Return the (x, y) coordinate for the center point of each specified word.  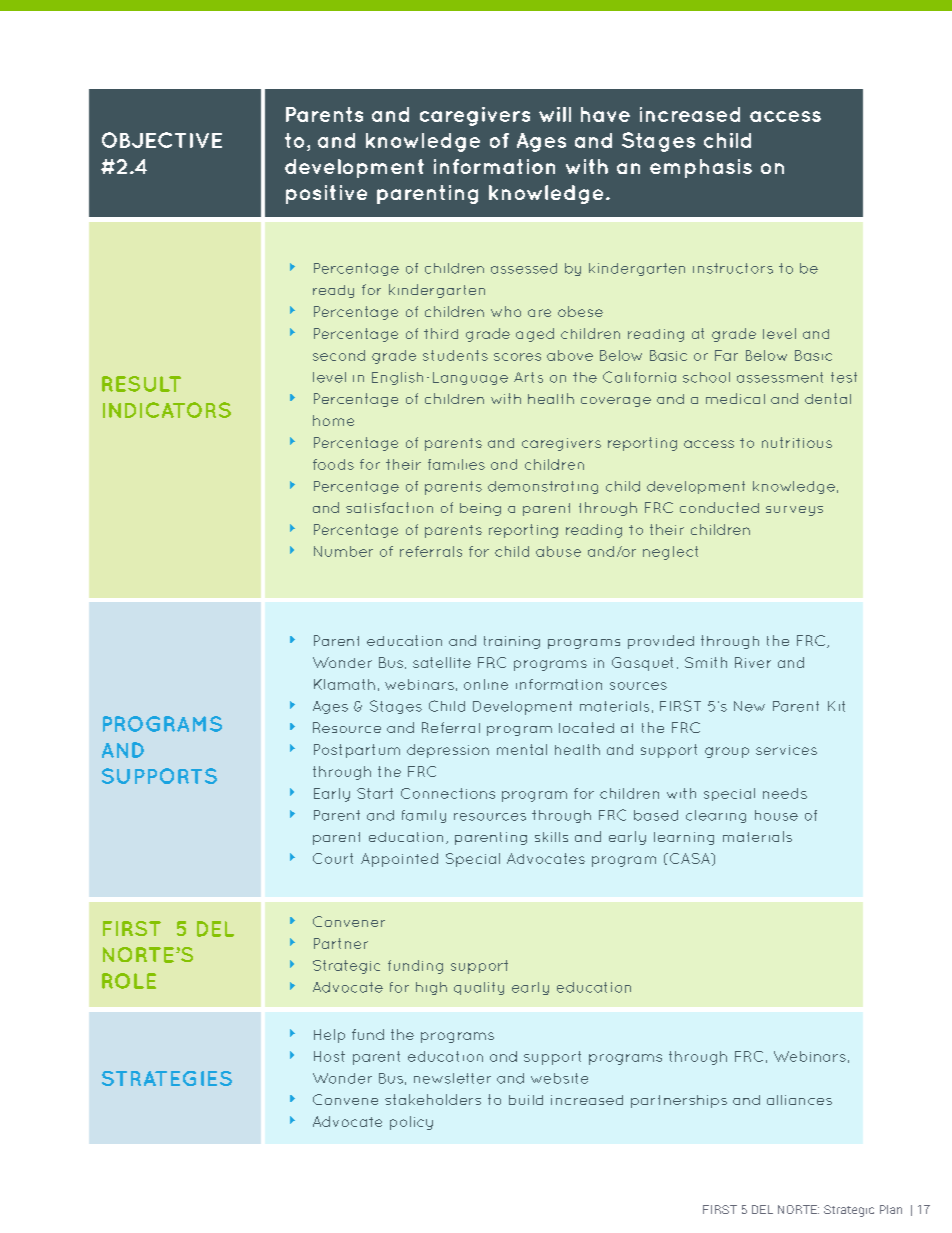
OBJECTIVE (162, 140)
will (555, 114)
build (526, 1100)
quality (479, 988)
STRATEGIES (167, 1078)
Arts (528, 377)
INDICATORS (167, 410)
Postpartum (357, 751)
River (753, 662)
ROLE (129, 981)
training (512, 642)
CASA (691, 858)
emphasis (701, 168)
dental (828, 398)
